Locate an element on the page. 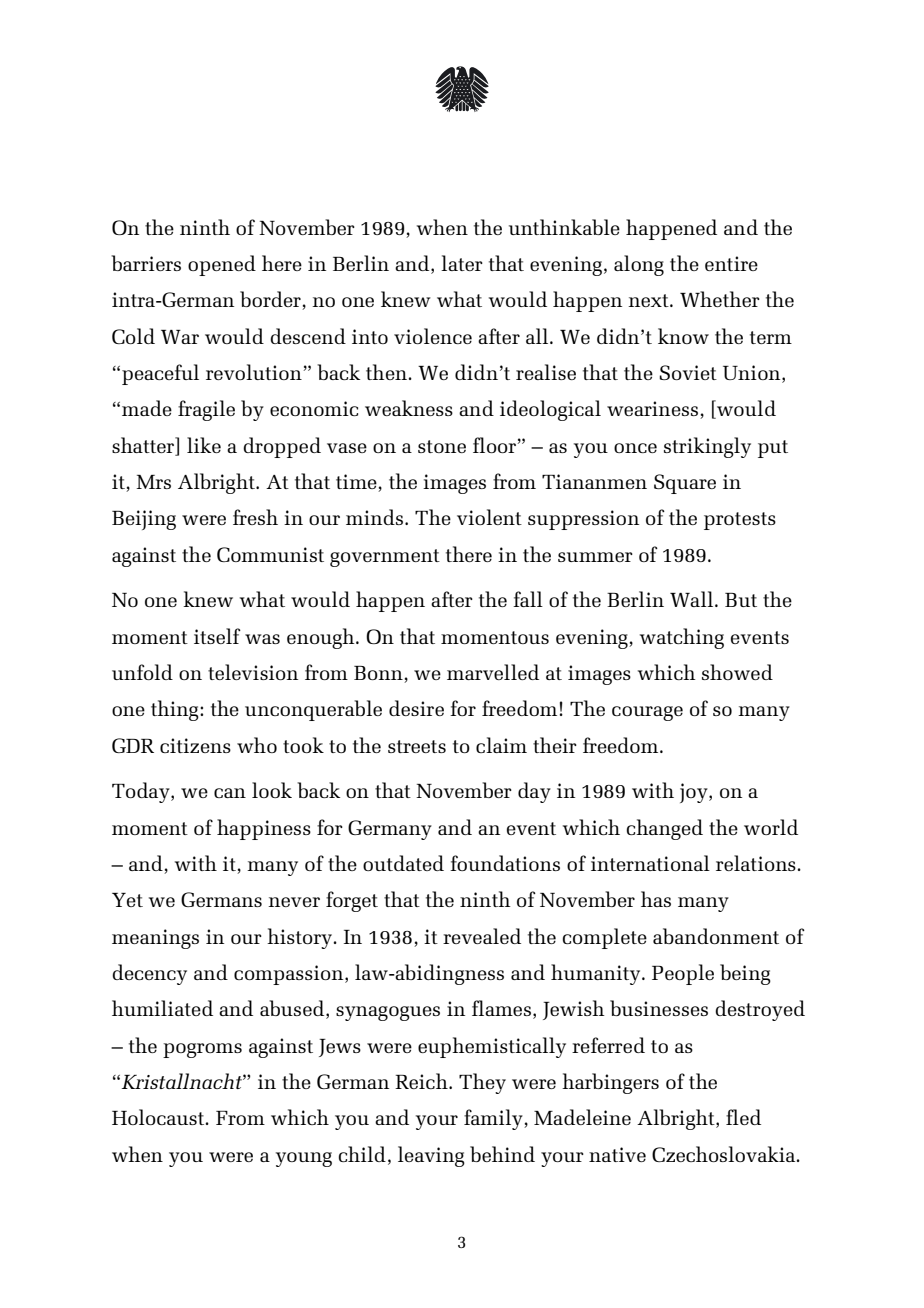  outdated is located at coordinates (403, 863).
